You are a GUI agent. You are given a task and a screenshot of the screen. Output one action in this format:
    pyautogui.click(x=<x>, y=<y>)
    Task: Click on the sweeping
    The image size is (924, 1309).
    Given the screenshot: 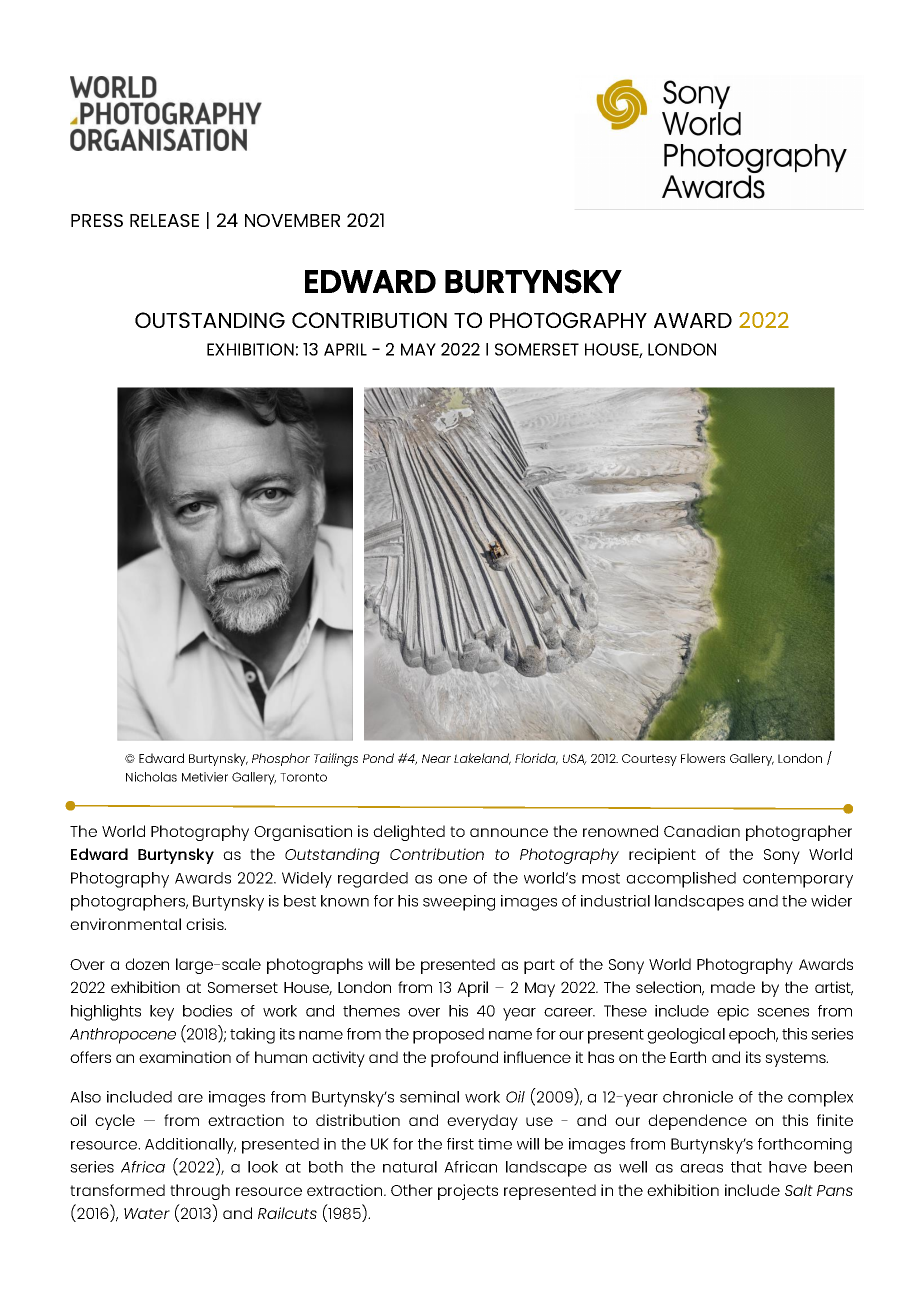 What is the action you would take?
    pyautogui.click(x=459, y=903)
